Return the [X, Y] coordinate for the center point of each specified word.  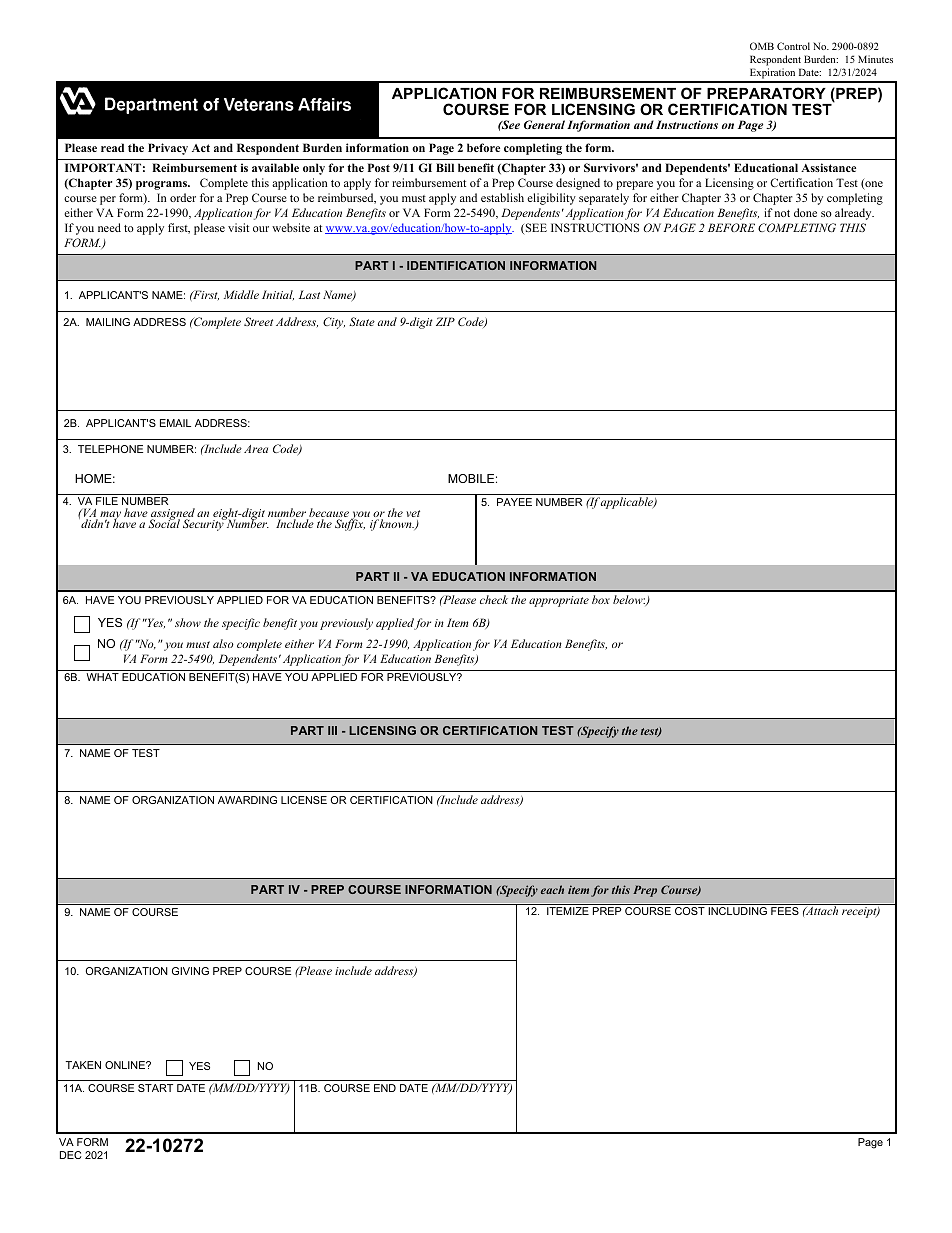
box [601, 599]
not [782, 213]
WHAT [102, 677]
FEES [785, 911]
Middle [241, 294]
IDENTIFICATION [456, 265]
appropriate [559, 601]
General [544, 124]
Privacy [168, 149]
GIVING [190, 971]
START [155, 1088]
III [332, 730]
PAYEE [514, 502]
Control [793, 46]
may [110, 517]
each [552, 889]
